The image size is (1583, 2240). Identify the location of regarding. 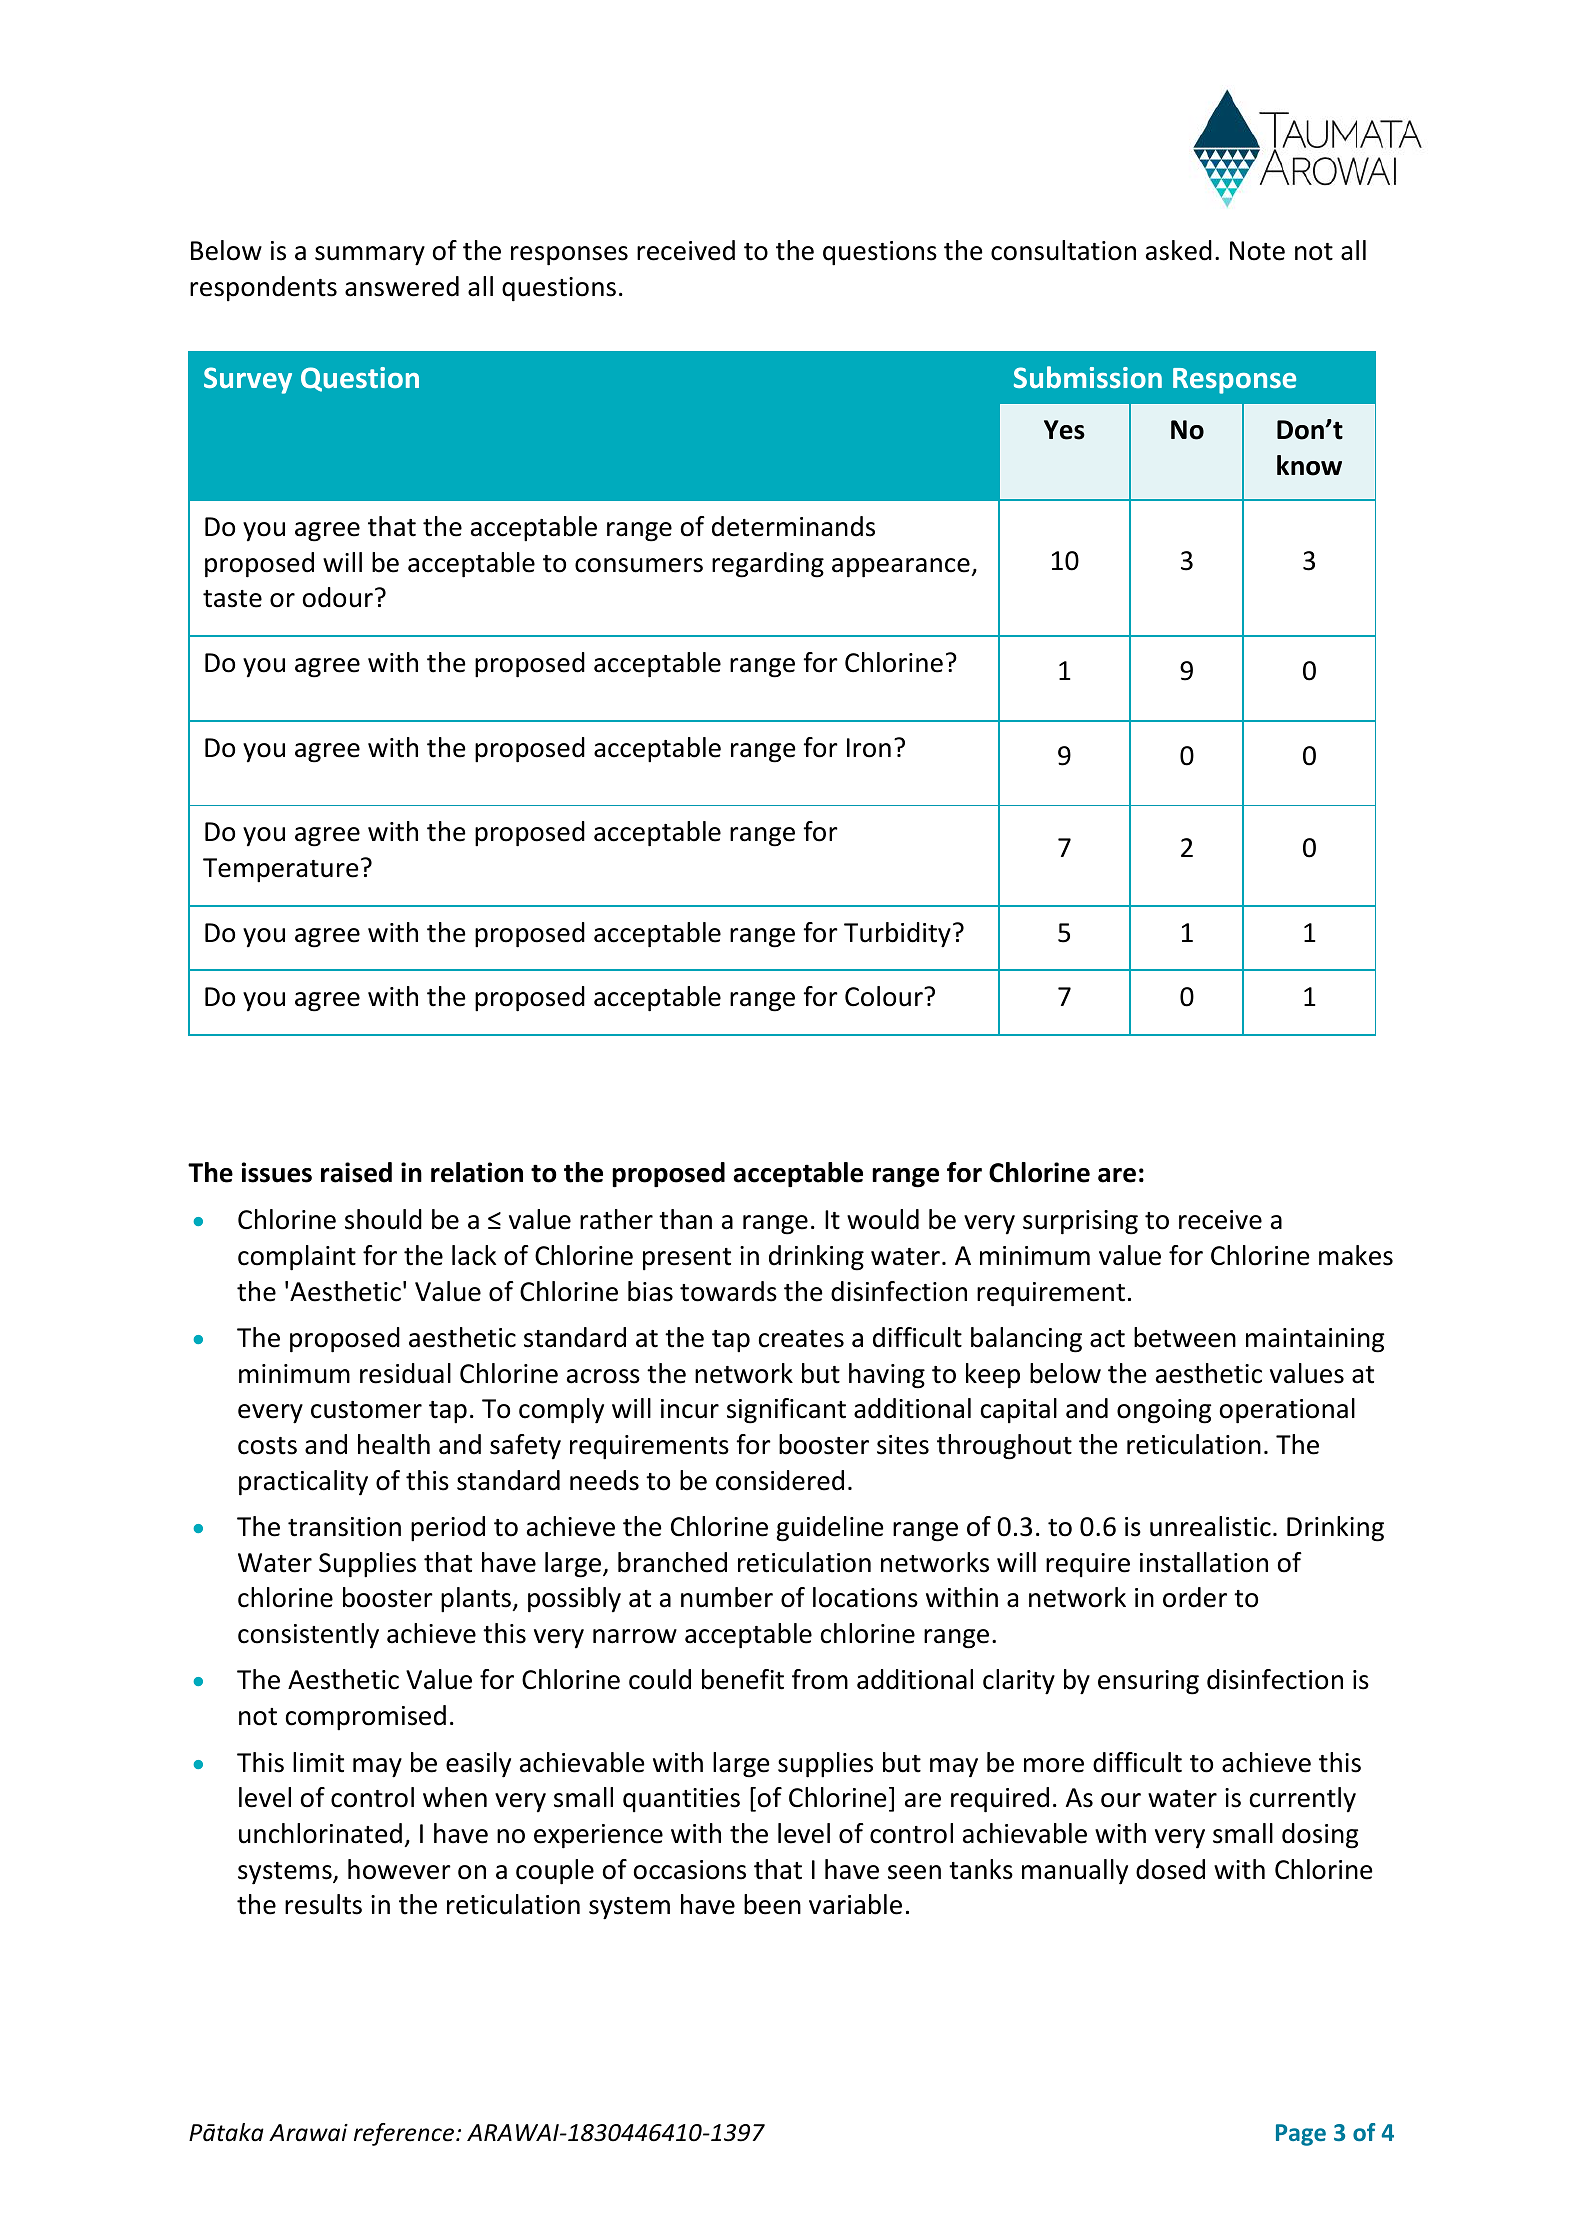
(768, 565).
